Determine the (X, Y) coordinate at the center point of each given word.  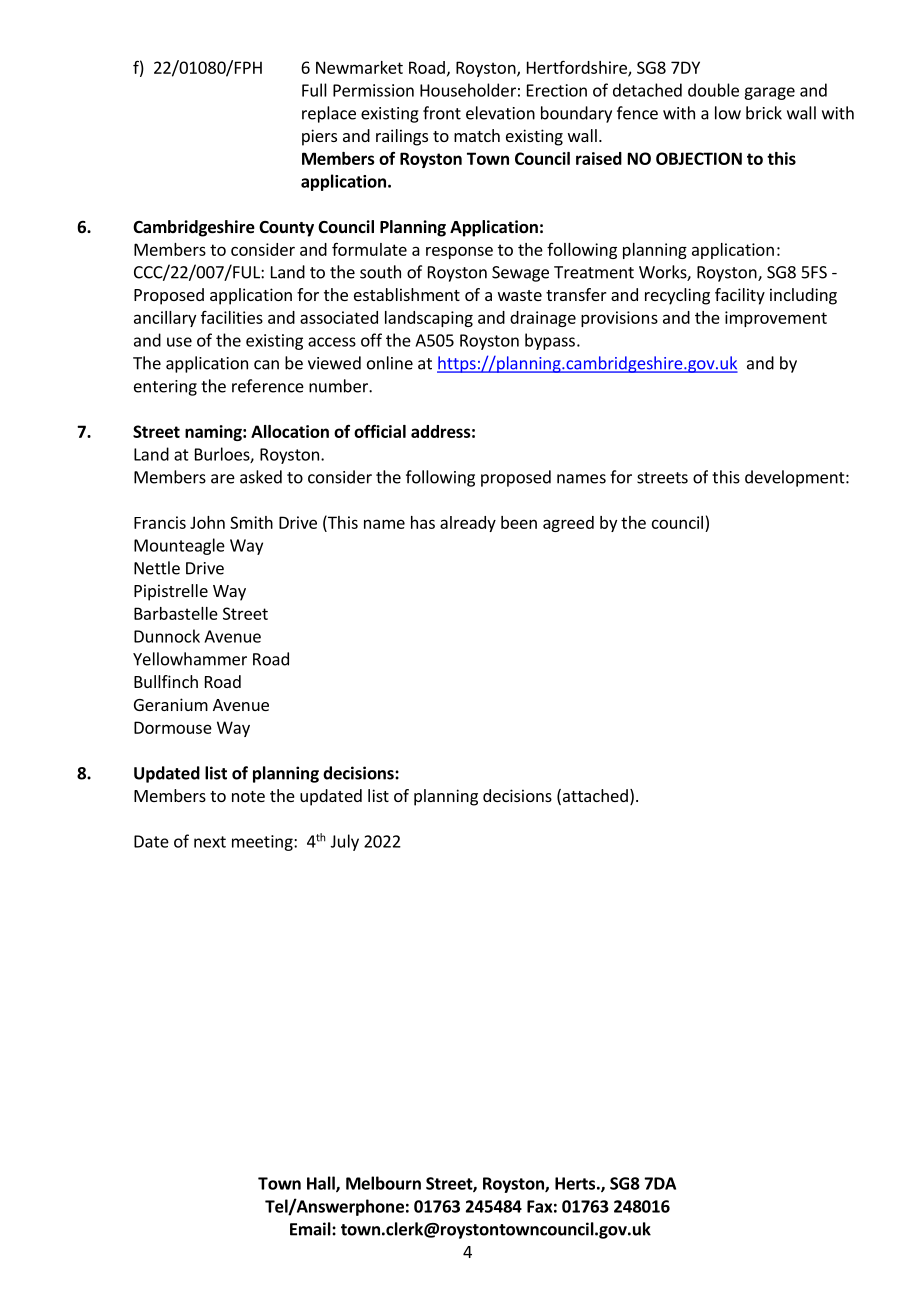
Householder (468, 90)
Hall (322, 1184)
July (345, 842)
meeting (263, 843)
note (248, 796)
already (468, 524)
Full (314, 90)
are (223, 479)
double (713, 90)
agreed (568, 524)
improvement (776, 319)
